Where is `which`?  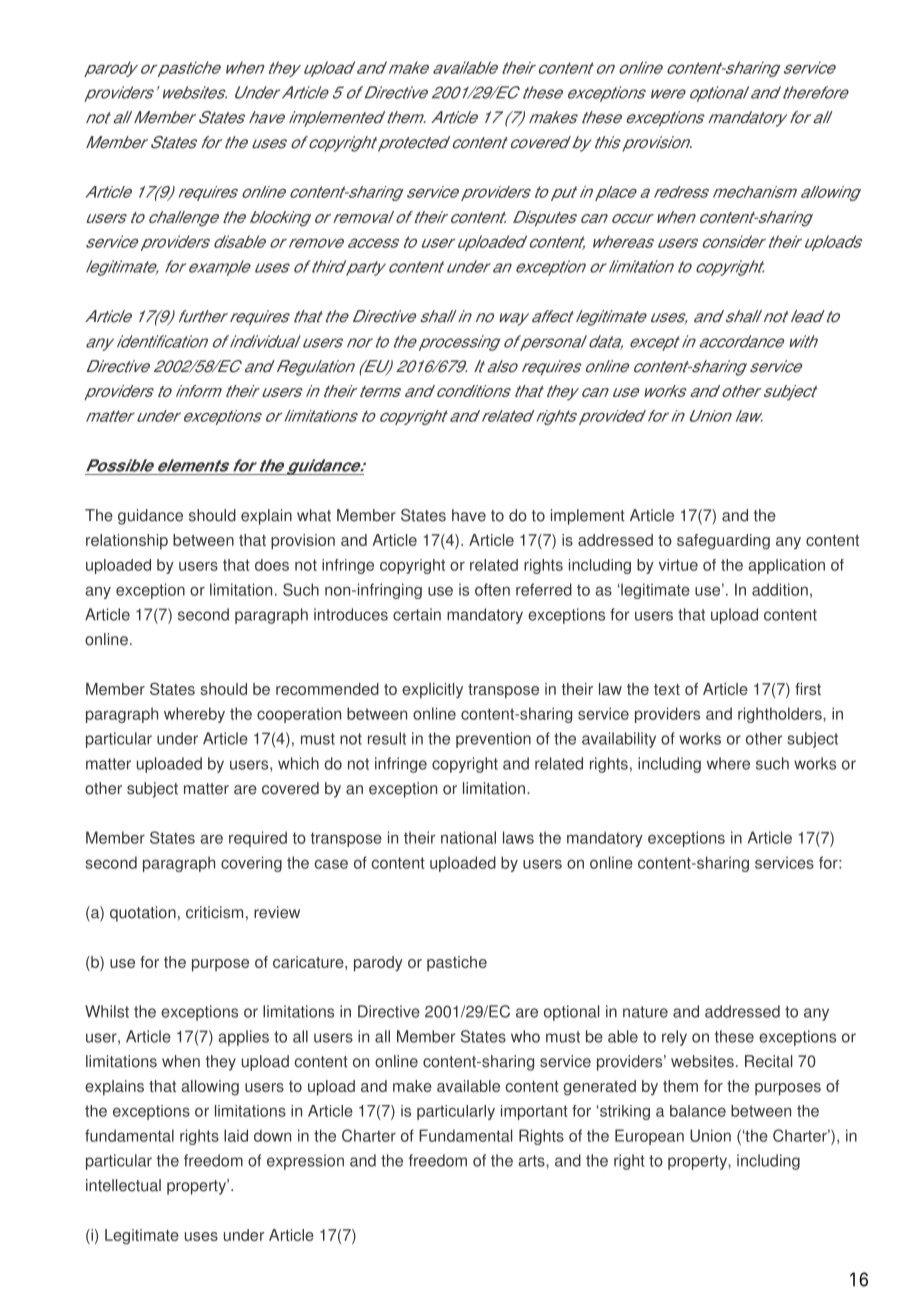
which is located at coordinates (298, 763).
